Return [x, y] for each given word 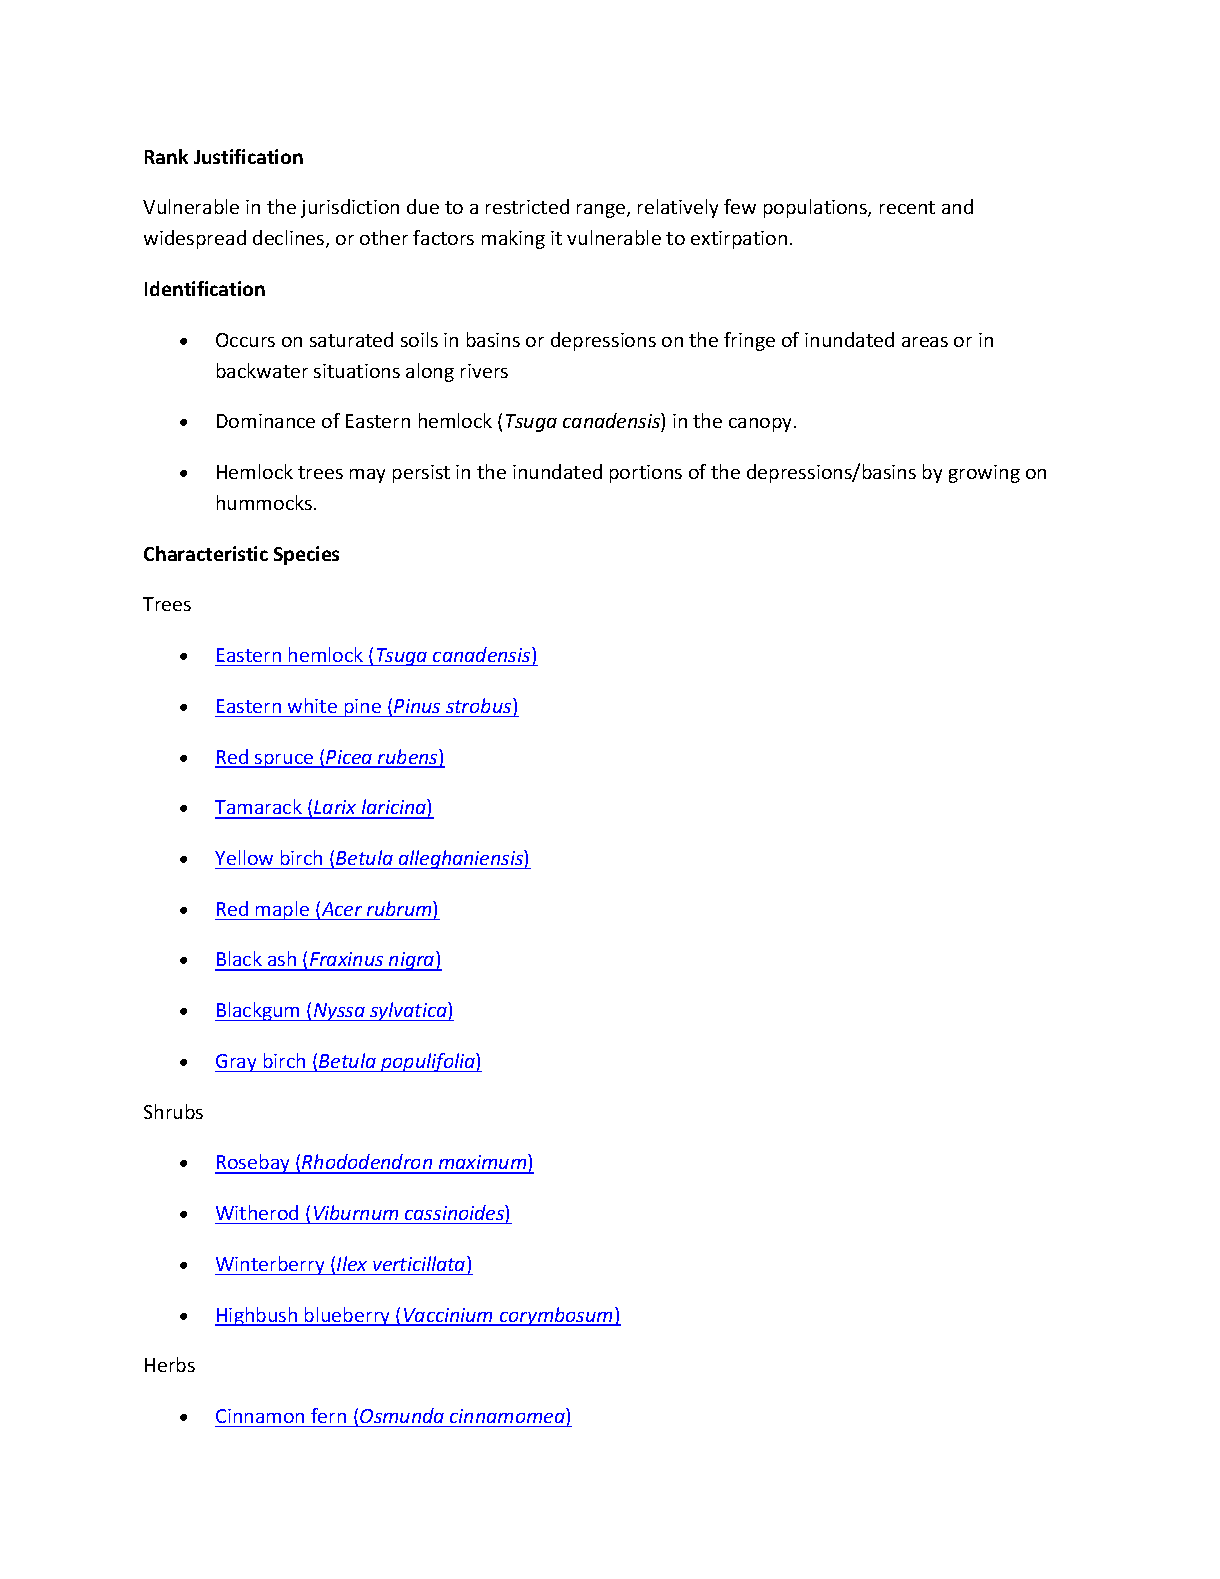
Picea [349, 758]
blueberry [348, 1316]
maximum [482, 1163]
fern [328, 1415]
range [602, 211]
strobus [480, 705]
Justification [248, 156]
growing [984, 474]
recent [907, 207]
